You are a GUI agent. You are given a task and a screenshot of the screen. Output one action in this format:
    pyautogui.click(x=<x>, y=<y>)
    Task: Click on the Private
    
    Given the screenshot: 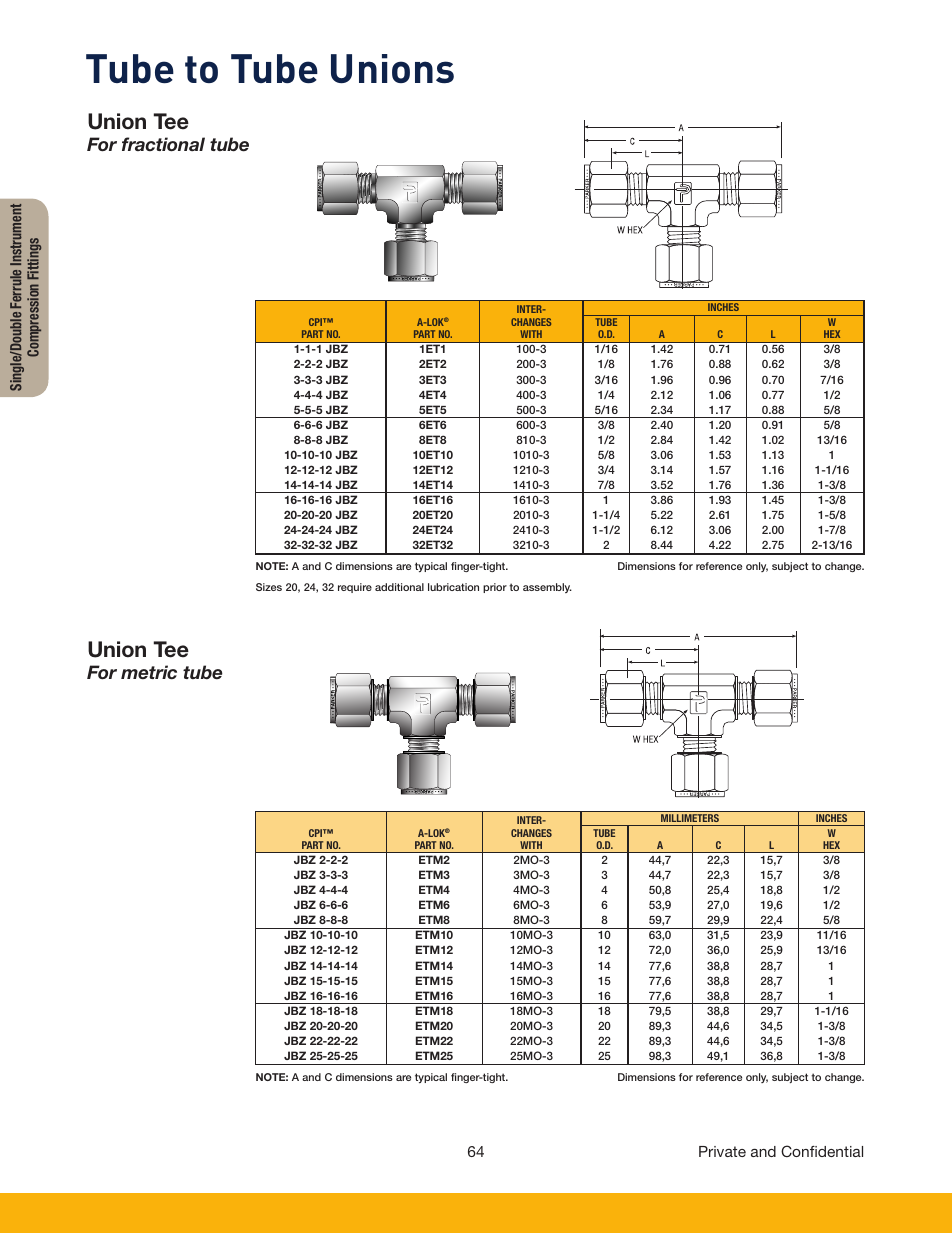 What is the action you would take?
    pyautogui.click(x=722, y=1151)
